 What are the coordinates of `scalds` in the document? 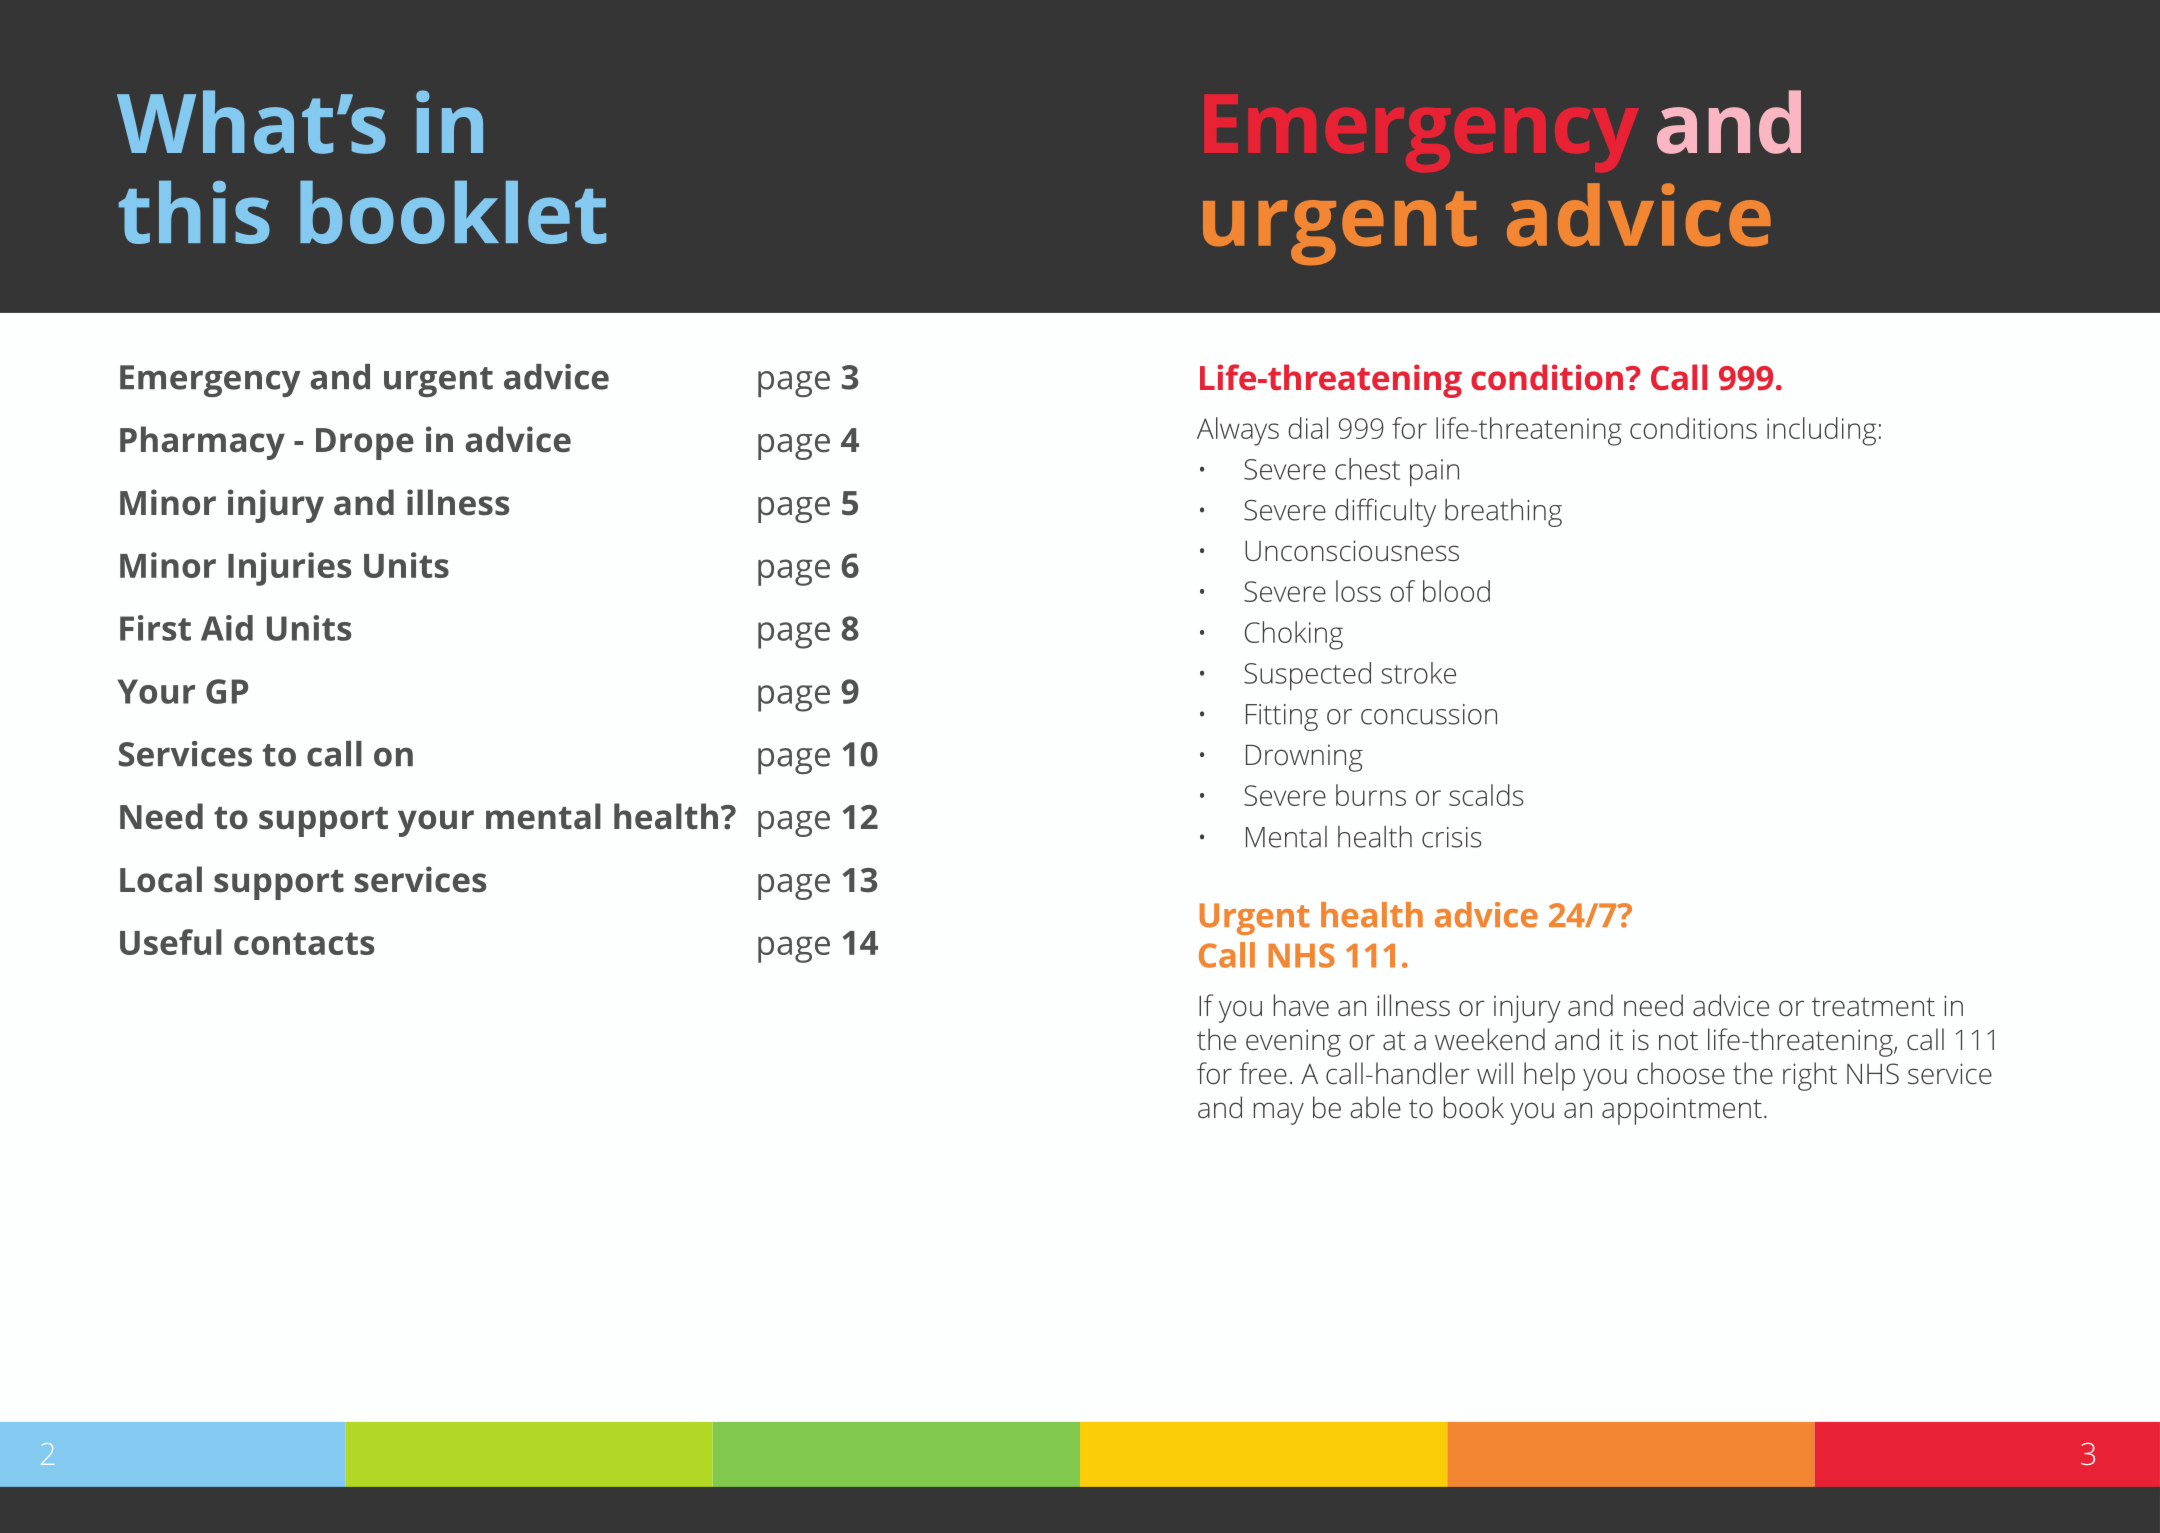 It's located at (1486, 795).
